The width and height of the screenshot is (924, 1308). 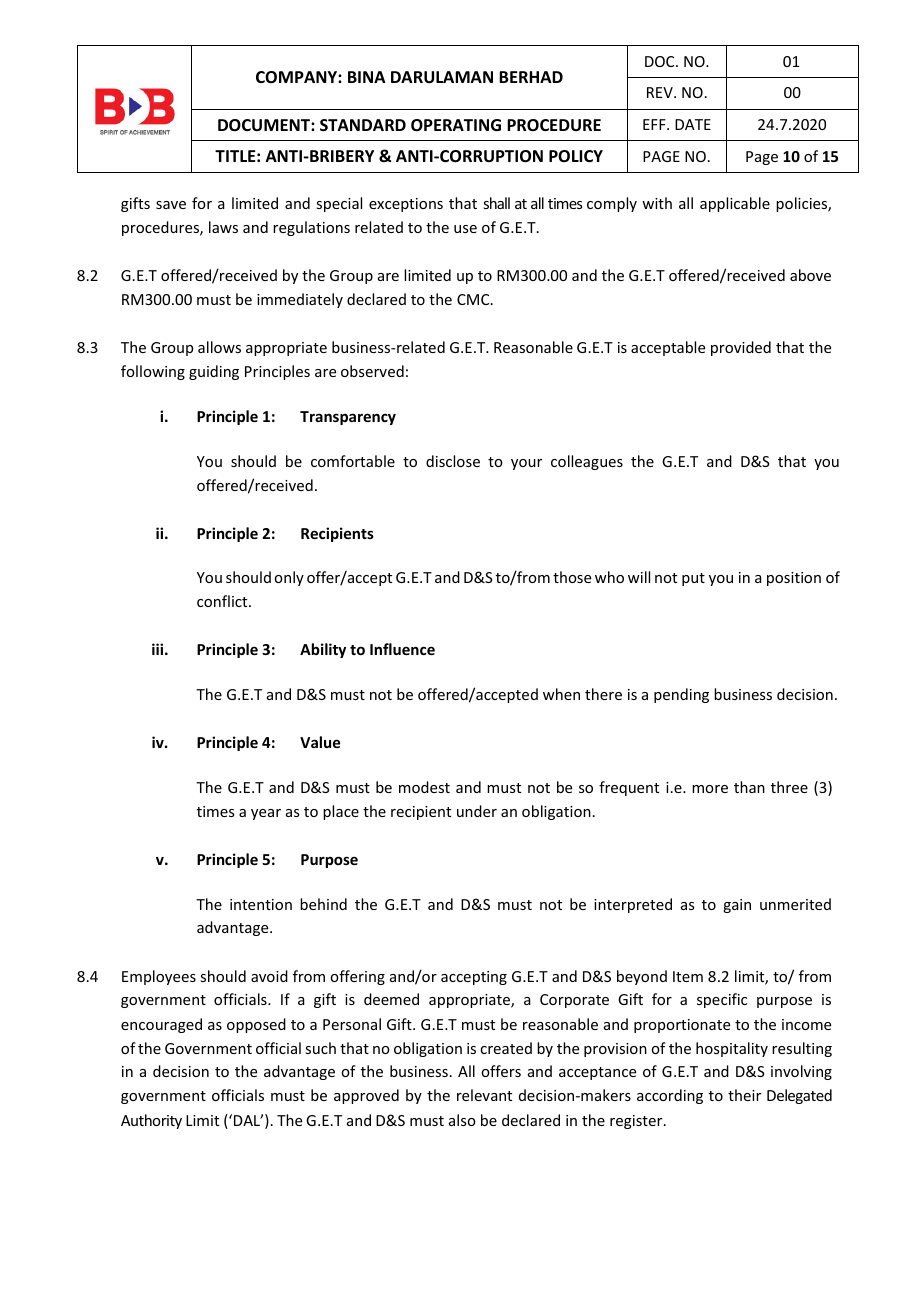 I want to click on gain, so click(x=737, y=906).
